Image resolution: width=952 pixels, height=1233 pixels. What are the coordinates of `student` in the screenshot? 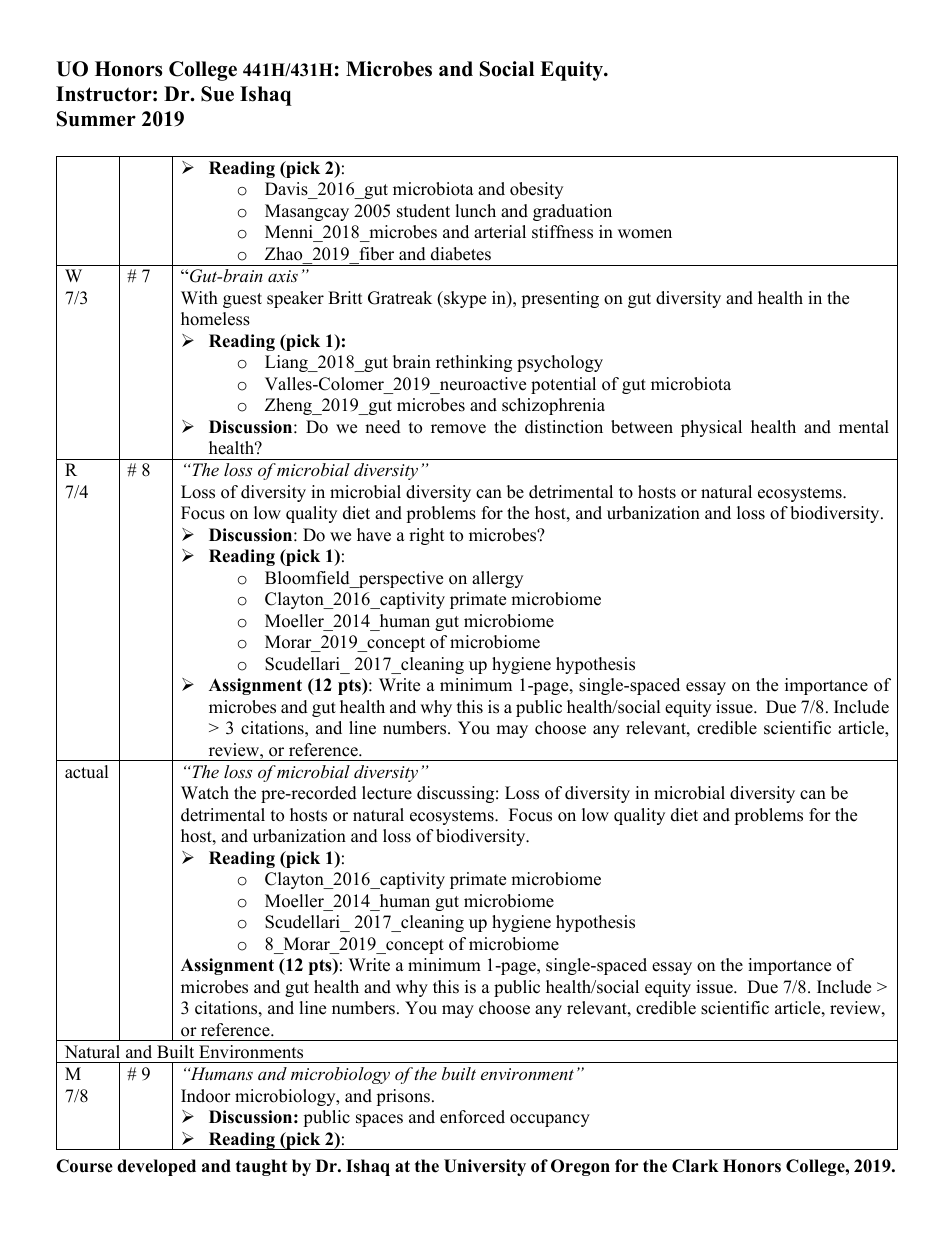 It's located at (423, 211).
